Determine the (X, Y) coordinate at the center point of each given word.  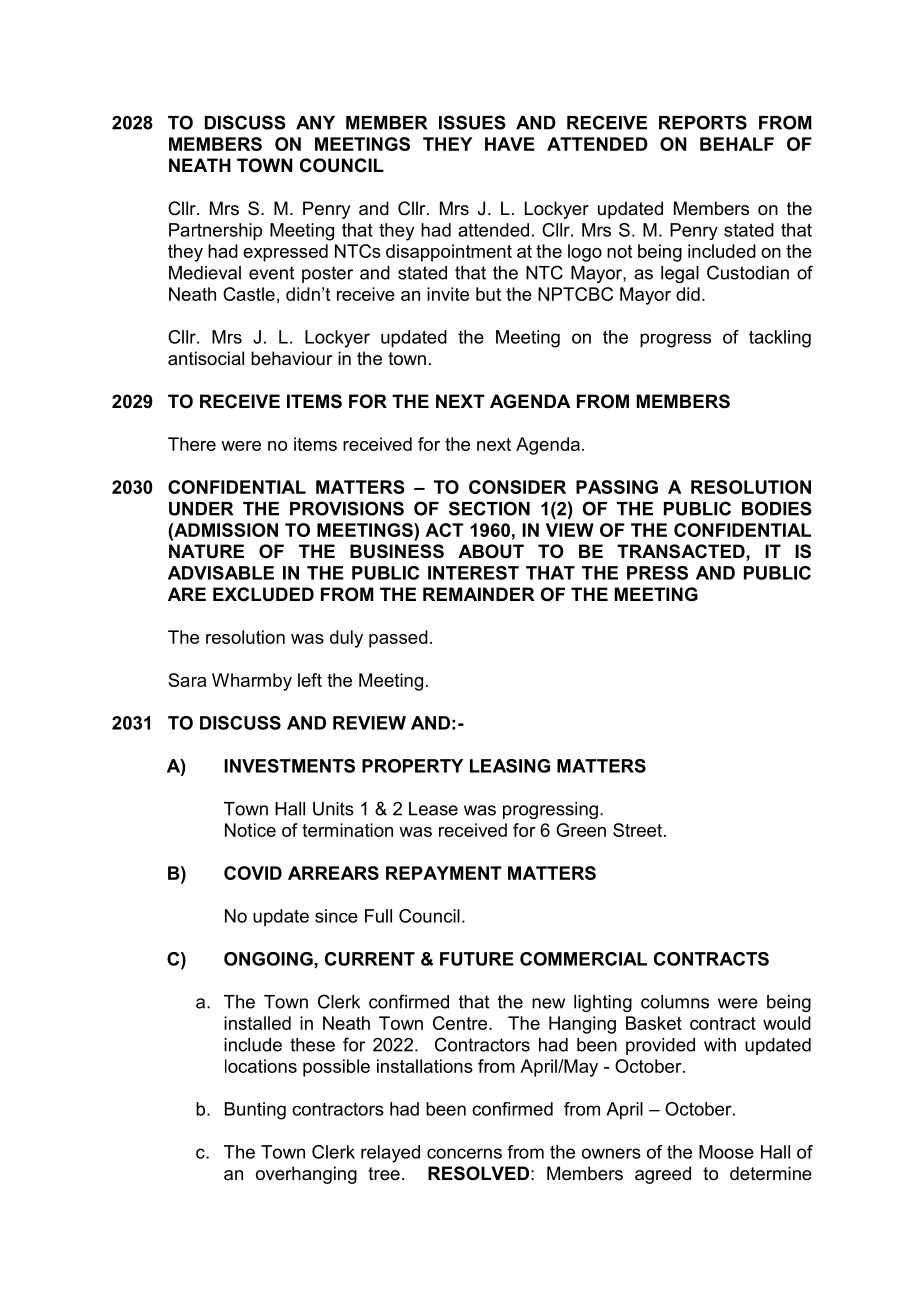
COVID (253, 873)
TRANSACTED (682, 551)
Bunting (255, 1111)
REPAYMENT (444, 873)
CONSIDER (517, 487)
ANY (315, 123)
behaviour (291, 358)
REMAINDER (479, 594)
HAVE (510, 144)
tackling (780, 339)
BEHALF (737, 144)
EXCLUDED (263, 594)
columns (675, 1002)
